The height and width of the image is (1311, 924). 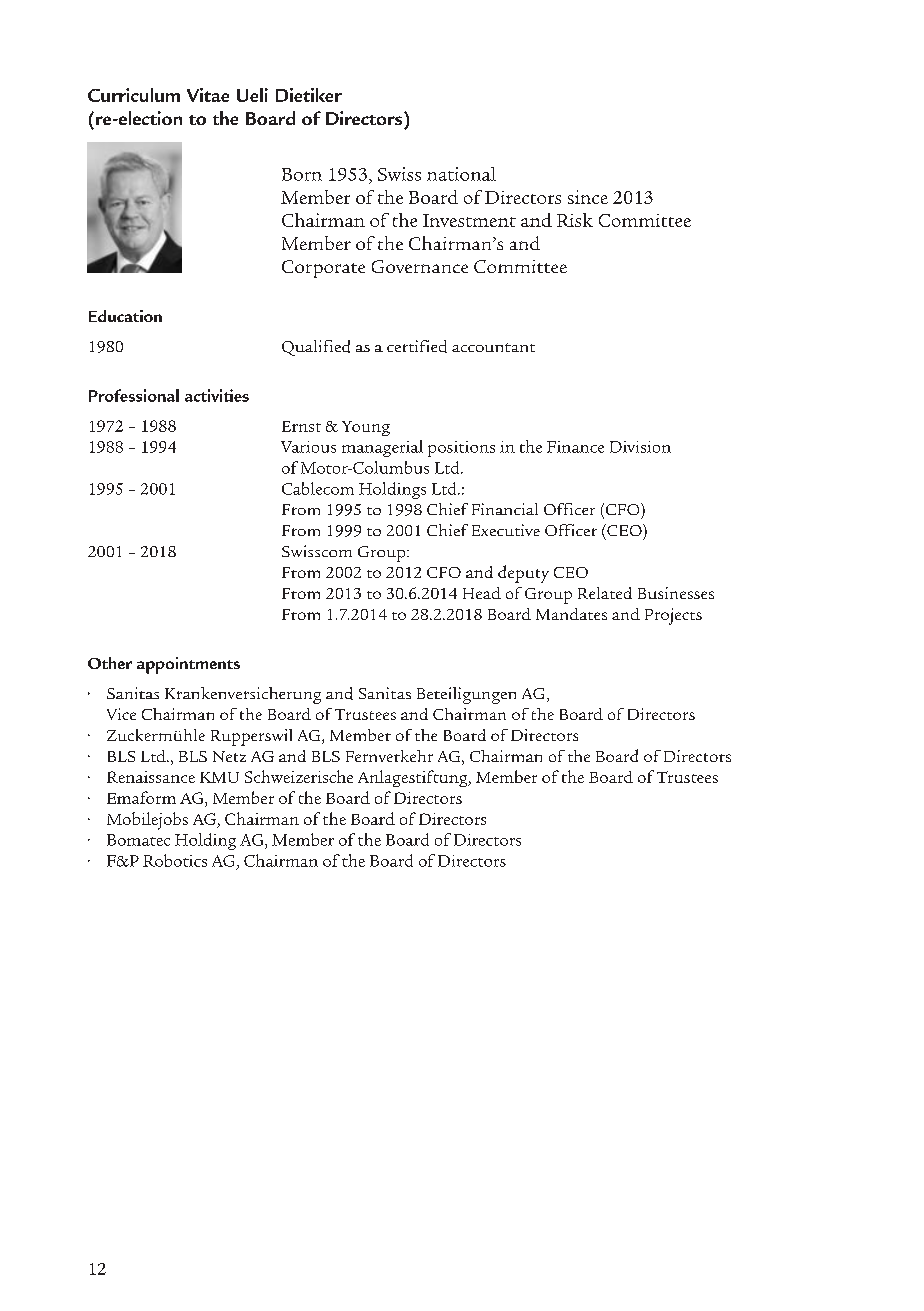 What do you see at coordinates (482, 593) in the image?
I see `Head` at bounding box center [482, 593].
